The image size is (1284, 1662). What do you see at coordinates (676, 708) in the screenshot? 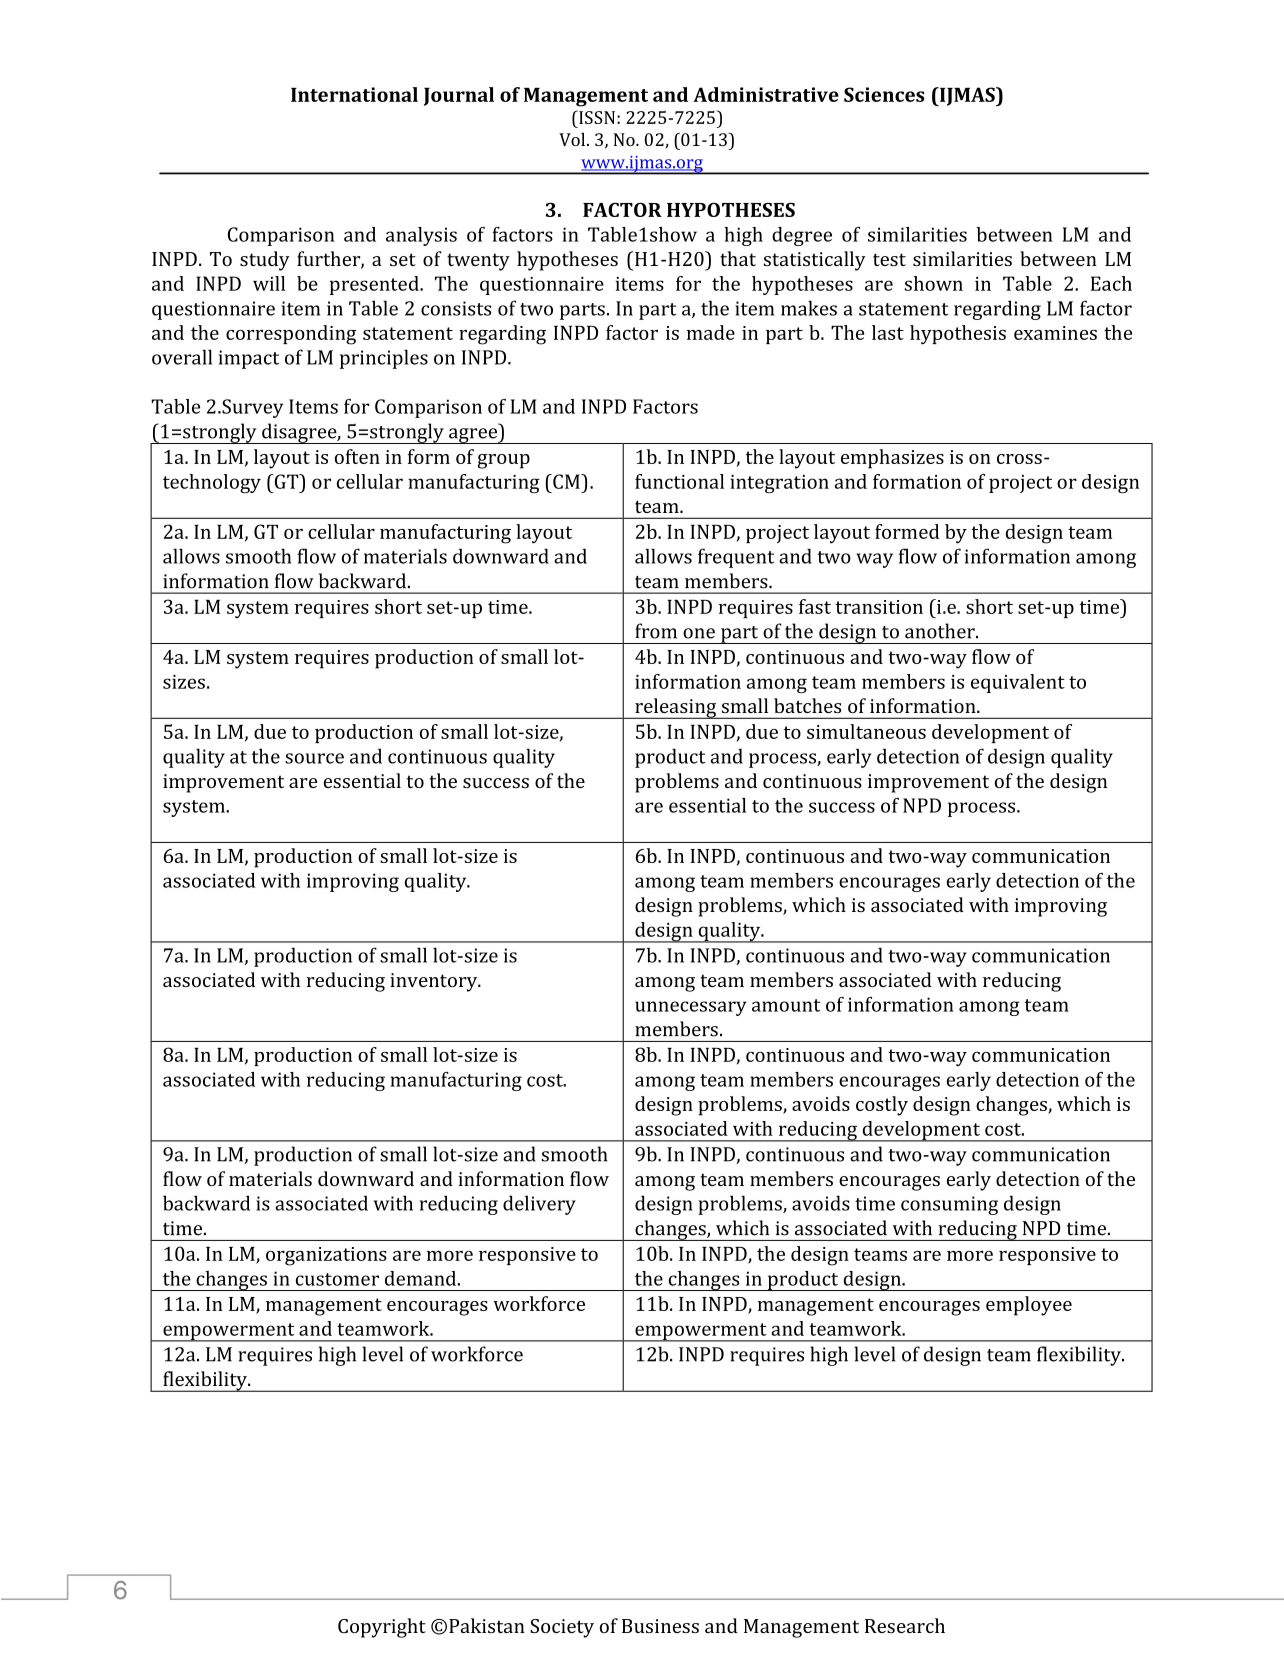
I see `releasing` at bounding box center [676, 708].
